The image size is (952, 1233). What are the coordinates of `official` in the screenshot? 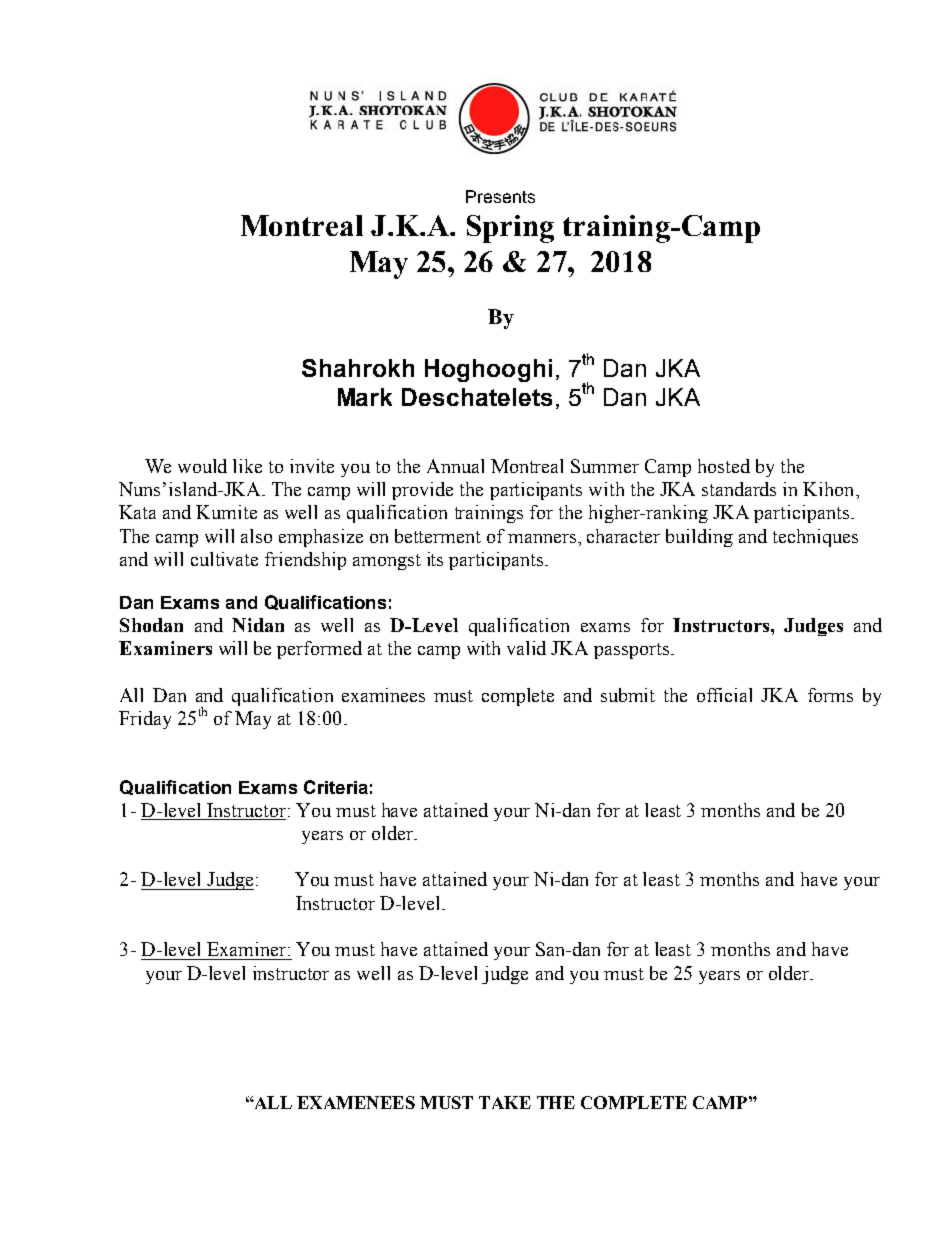 It's located at (724, 695).
